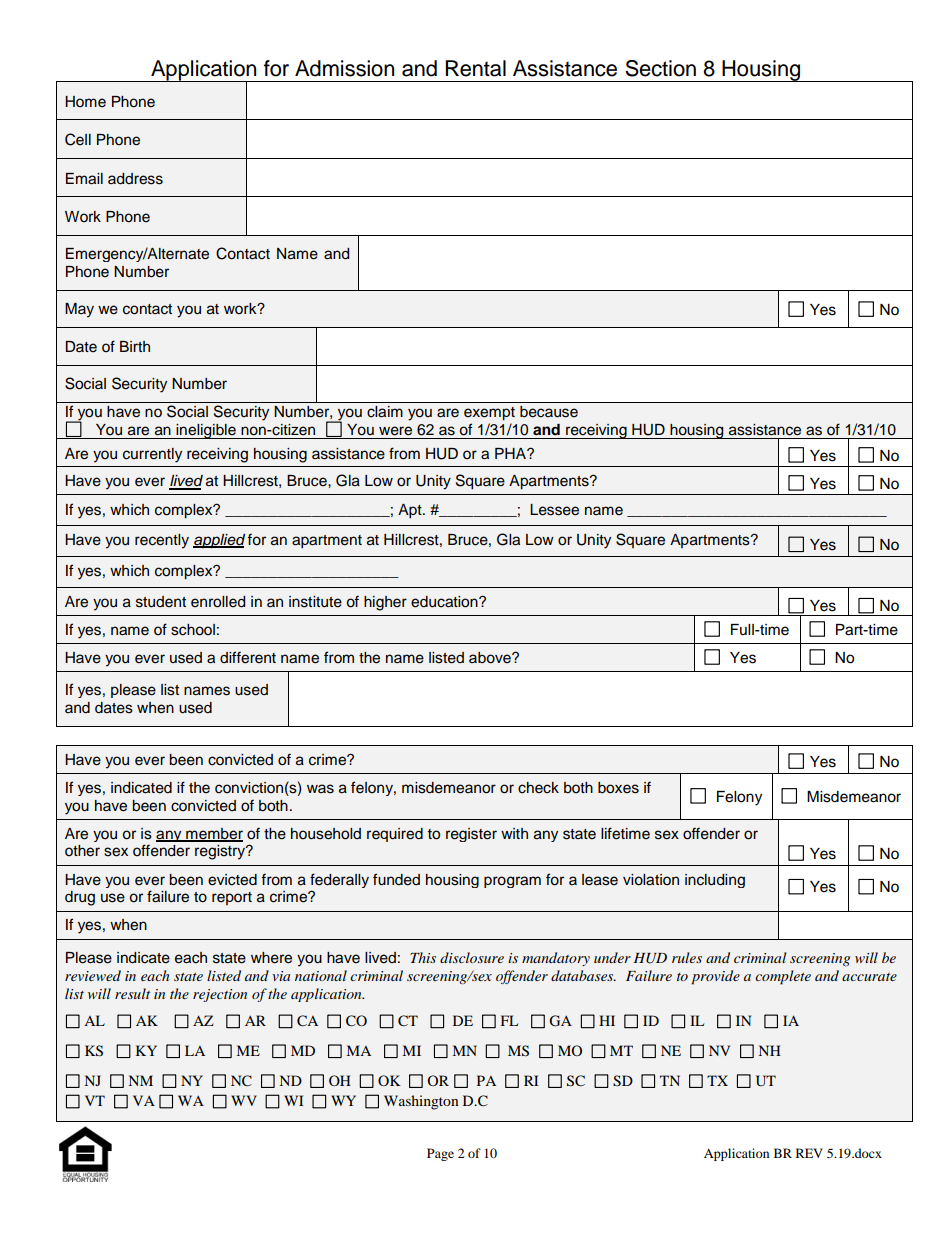  Describe the element at coordinates (220, 995) in the screenshot. I see `rejection` at that location.
